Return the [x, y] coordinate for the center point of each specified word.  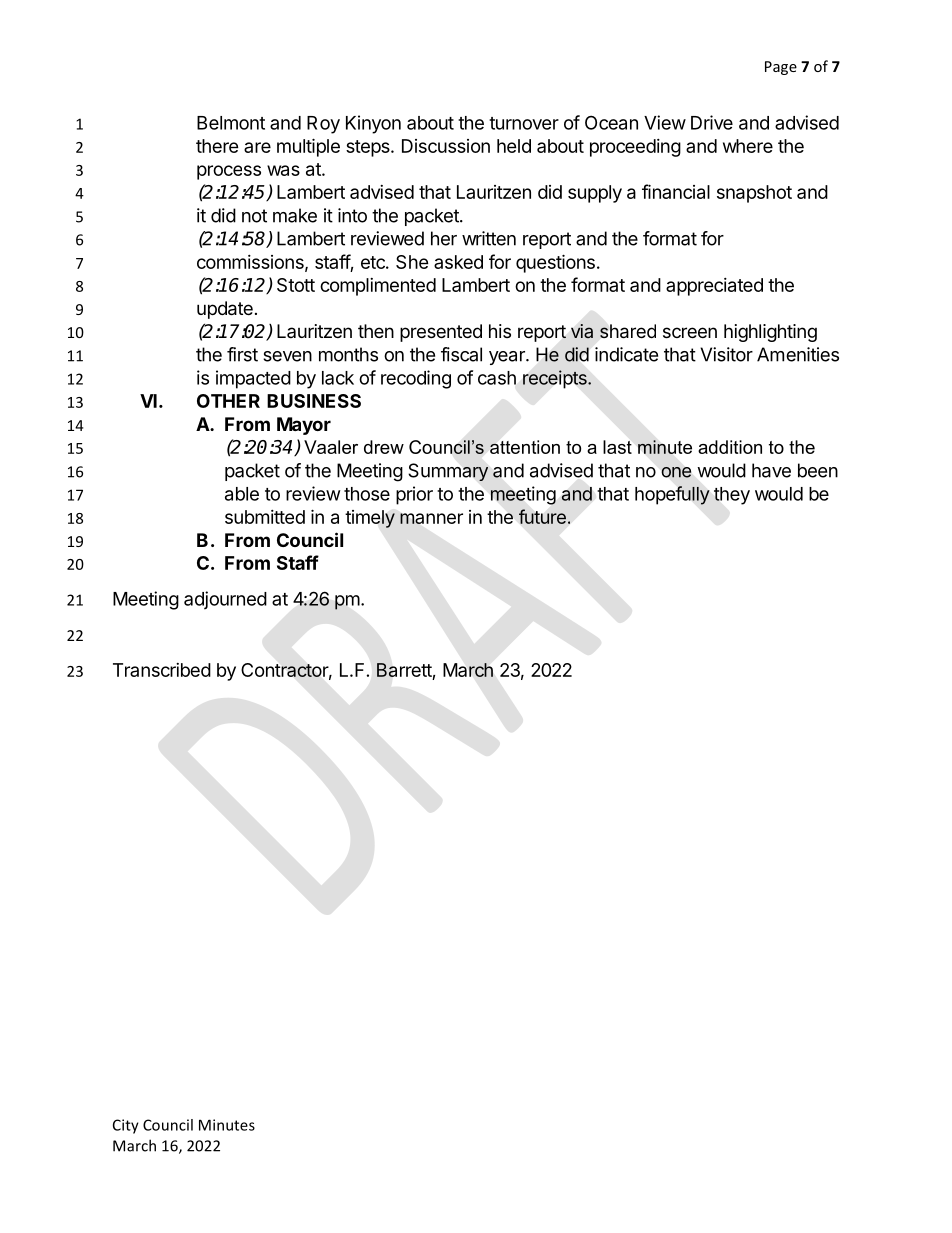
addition [730, 447]
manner [431, 518]
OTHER [228, 401]
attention [525, 447]
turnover [524, 123]
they [732, 496]
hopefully [672, 495]
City [126, 1126]
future [542, 516]
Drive [712, 122]
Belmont [231, 123]
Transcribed [162, 670]
